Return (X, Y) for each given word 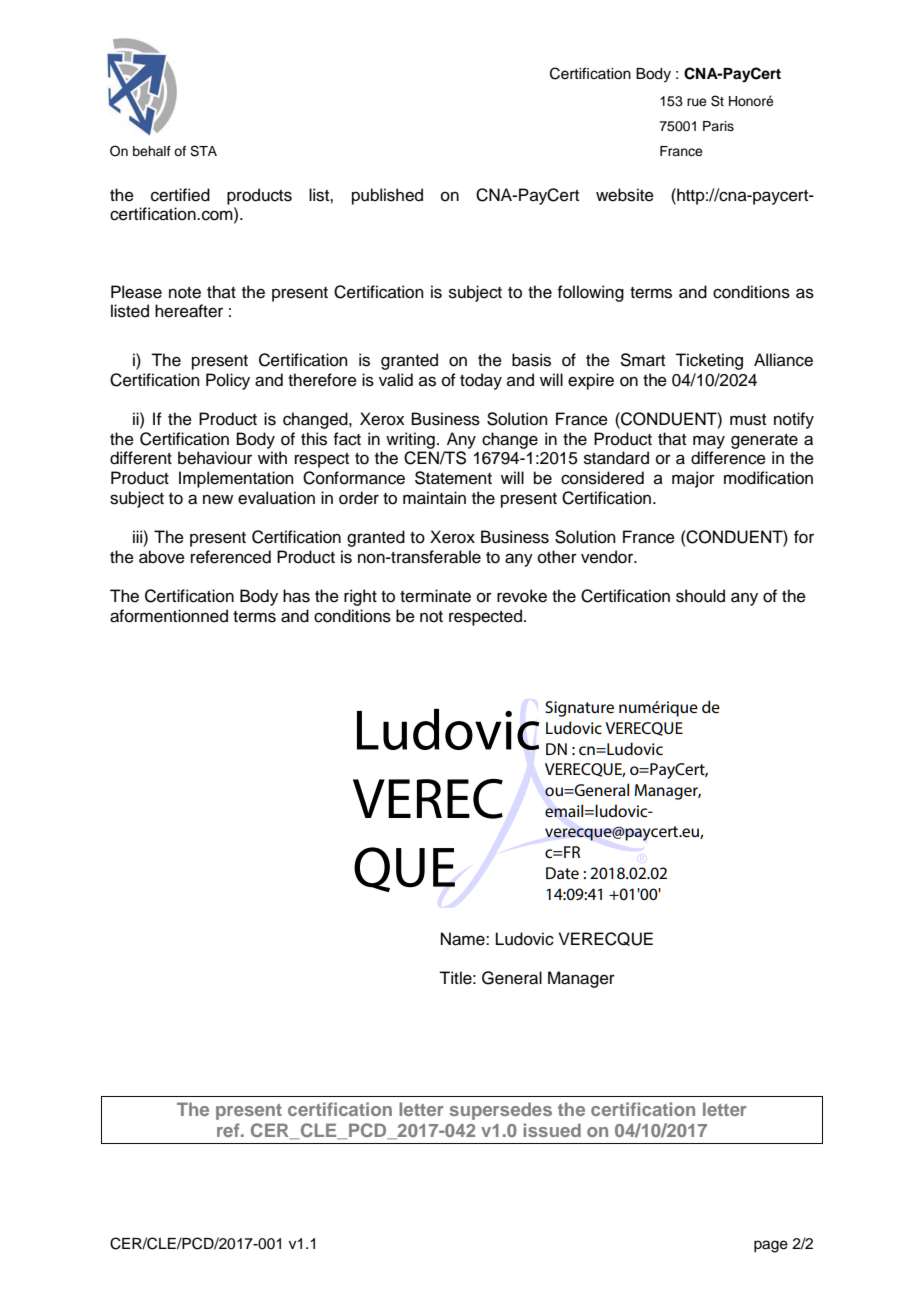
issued (552, 1130)
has (296, 596)
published (387, 196)
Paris (718, 126)
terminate (435, 596)
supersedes (501, 1111)
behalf (152, 151)
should (700, 596)
